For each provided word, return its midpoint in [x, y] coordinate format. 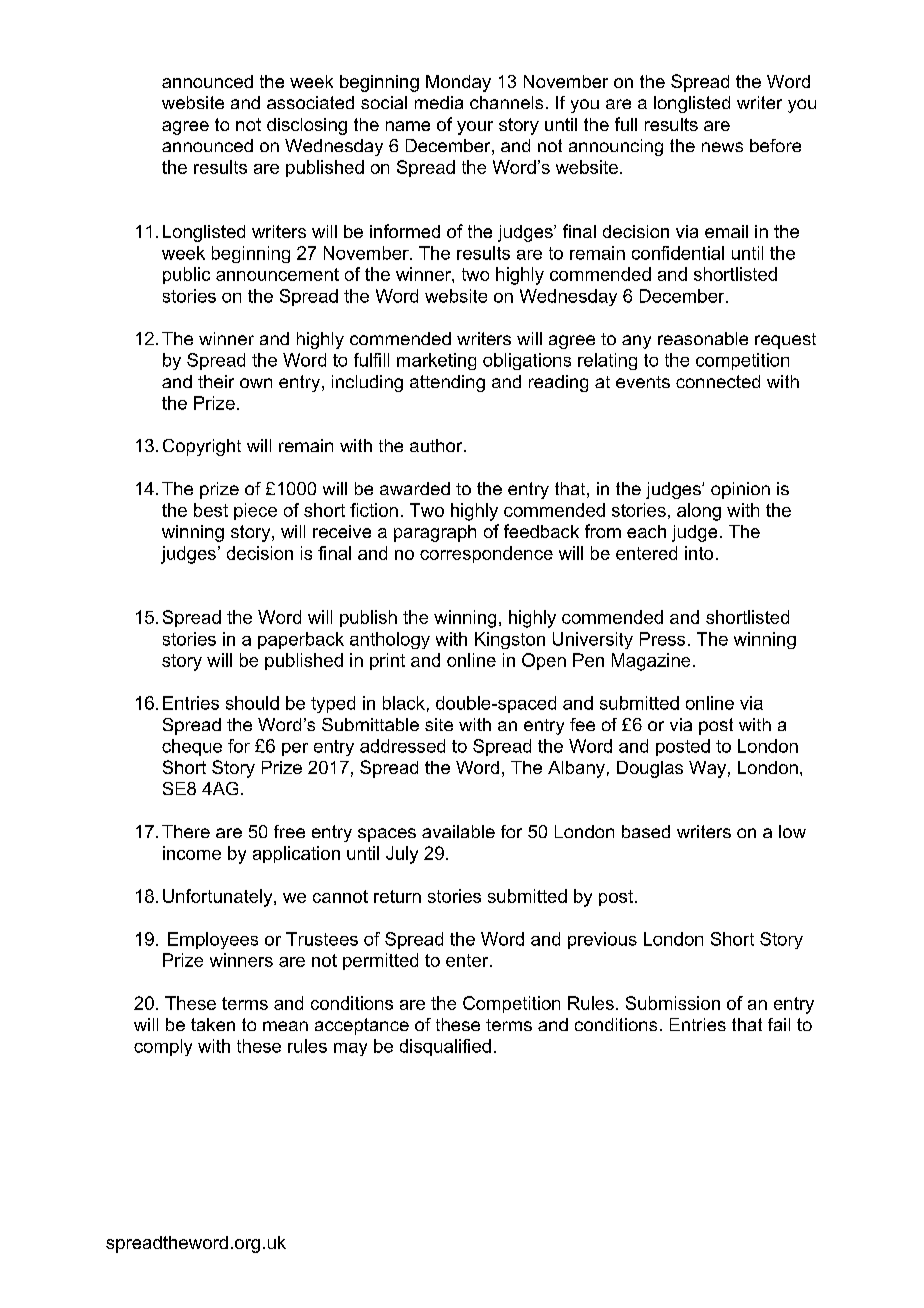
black [404, 703]
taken [213, 1024]
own [256, 383]
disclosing [307, 126]
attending [447, 383]
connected [718, 381]
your [475, 128]
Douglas [650, 769]
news [722, 147]
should [252, 703]
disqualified [445, 1047]
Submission [673, 1003]
